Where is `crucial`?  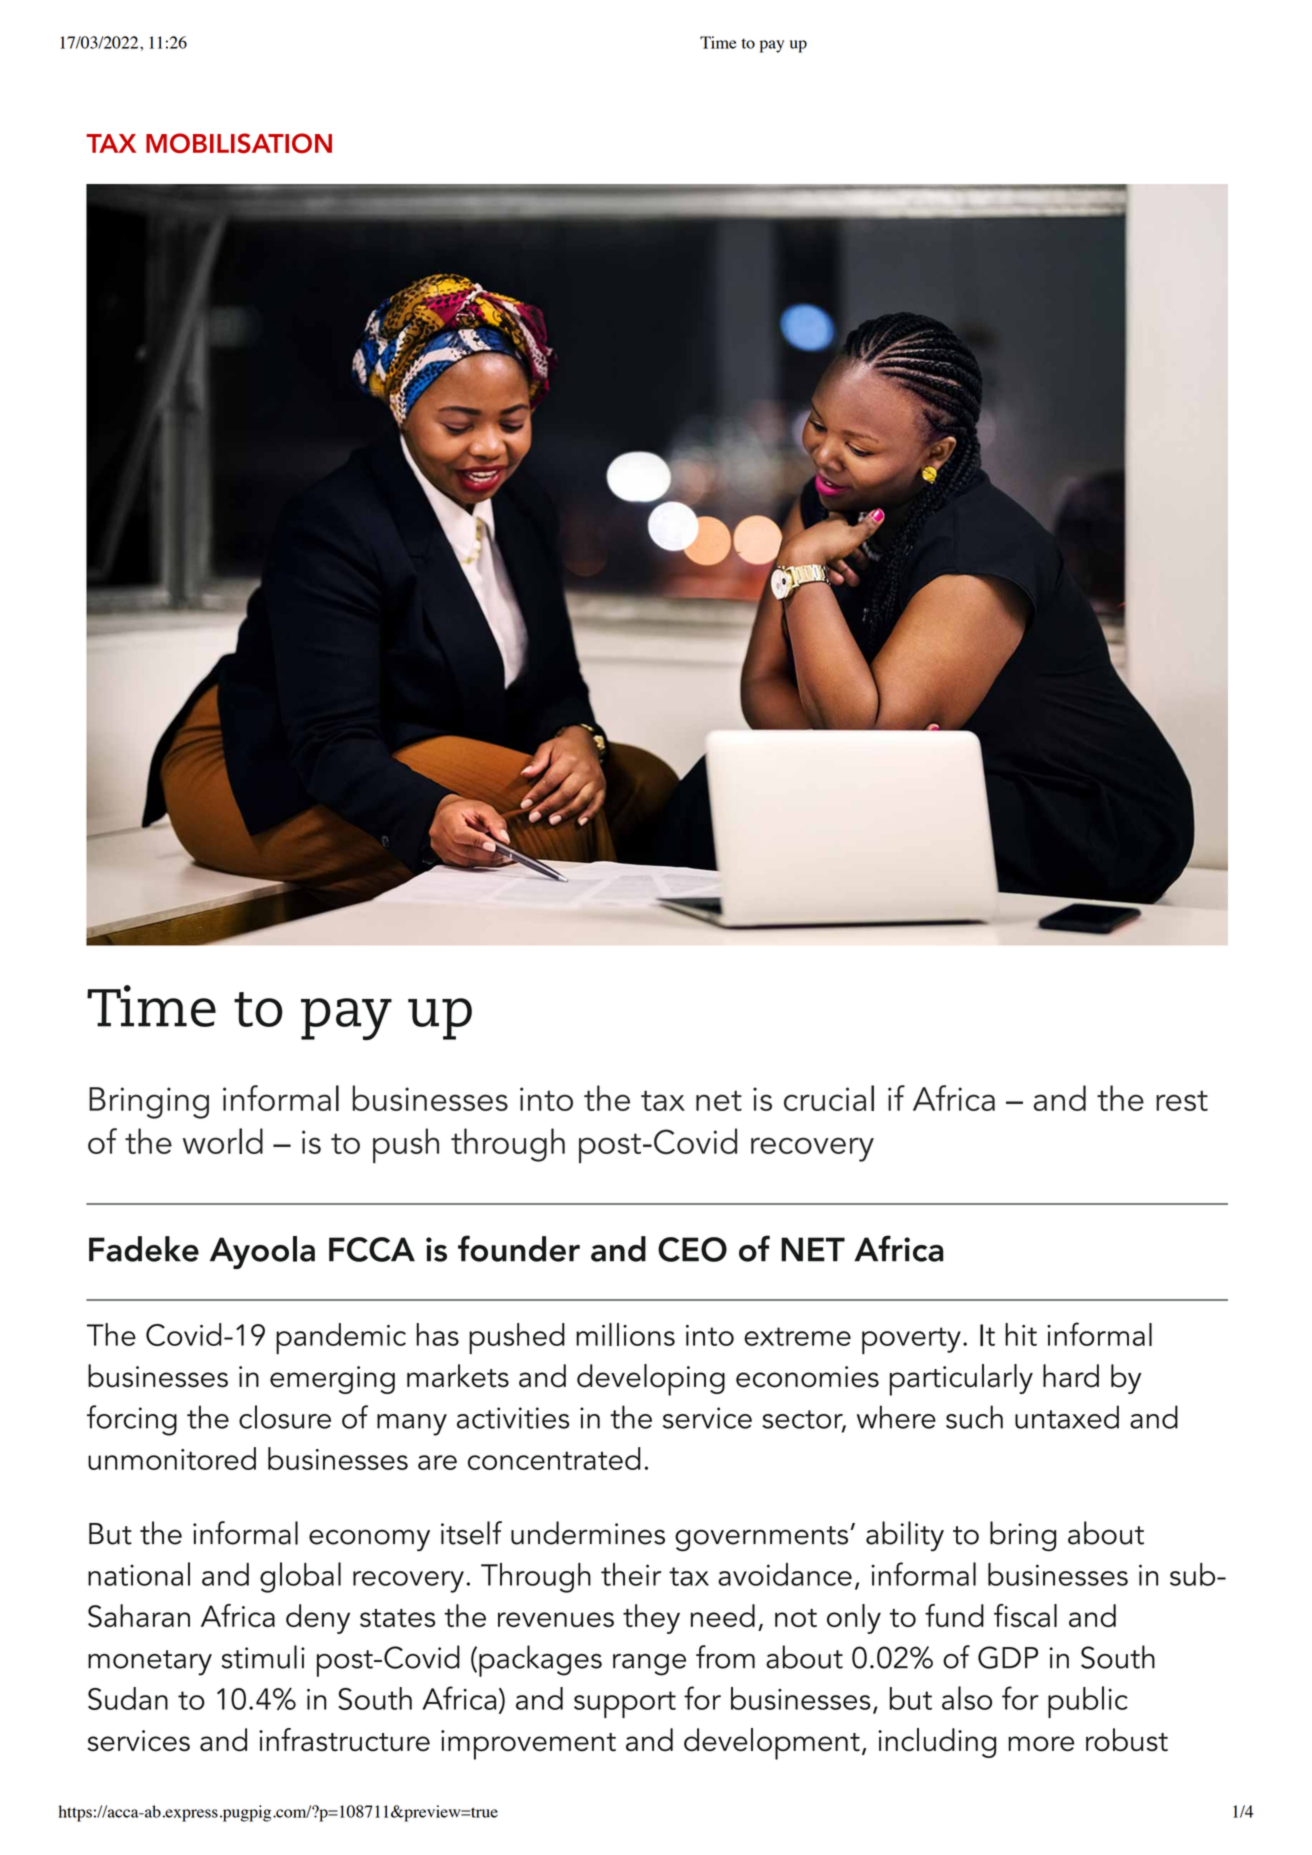
crucial is located at coordinates (829, 1098).
